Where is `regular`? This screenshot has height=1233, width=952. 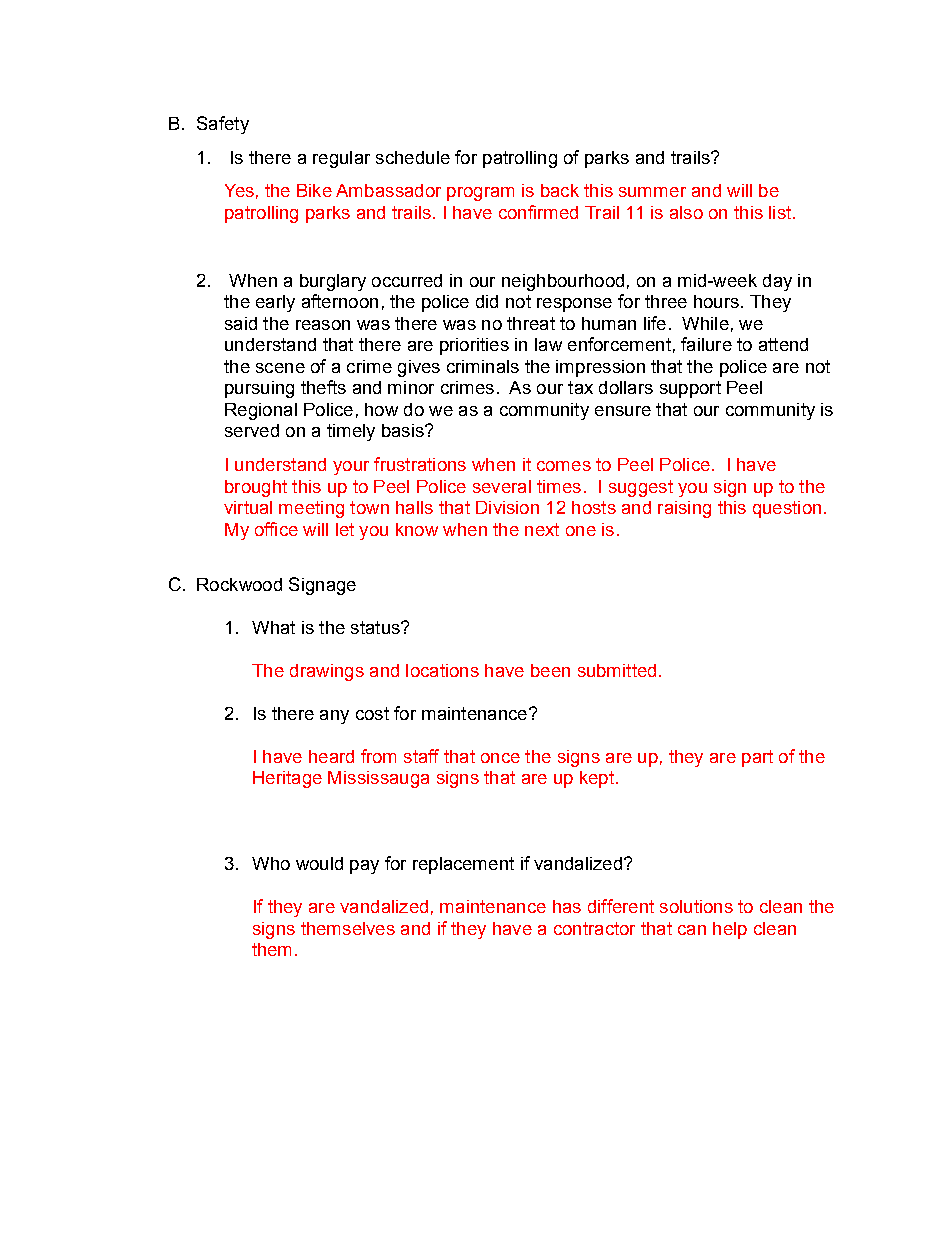
regular is located at coordinates (341, 159).
